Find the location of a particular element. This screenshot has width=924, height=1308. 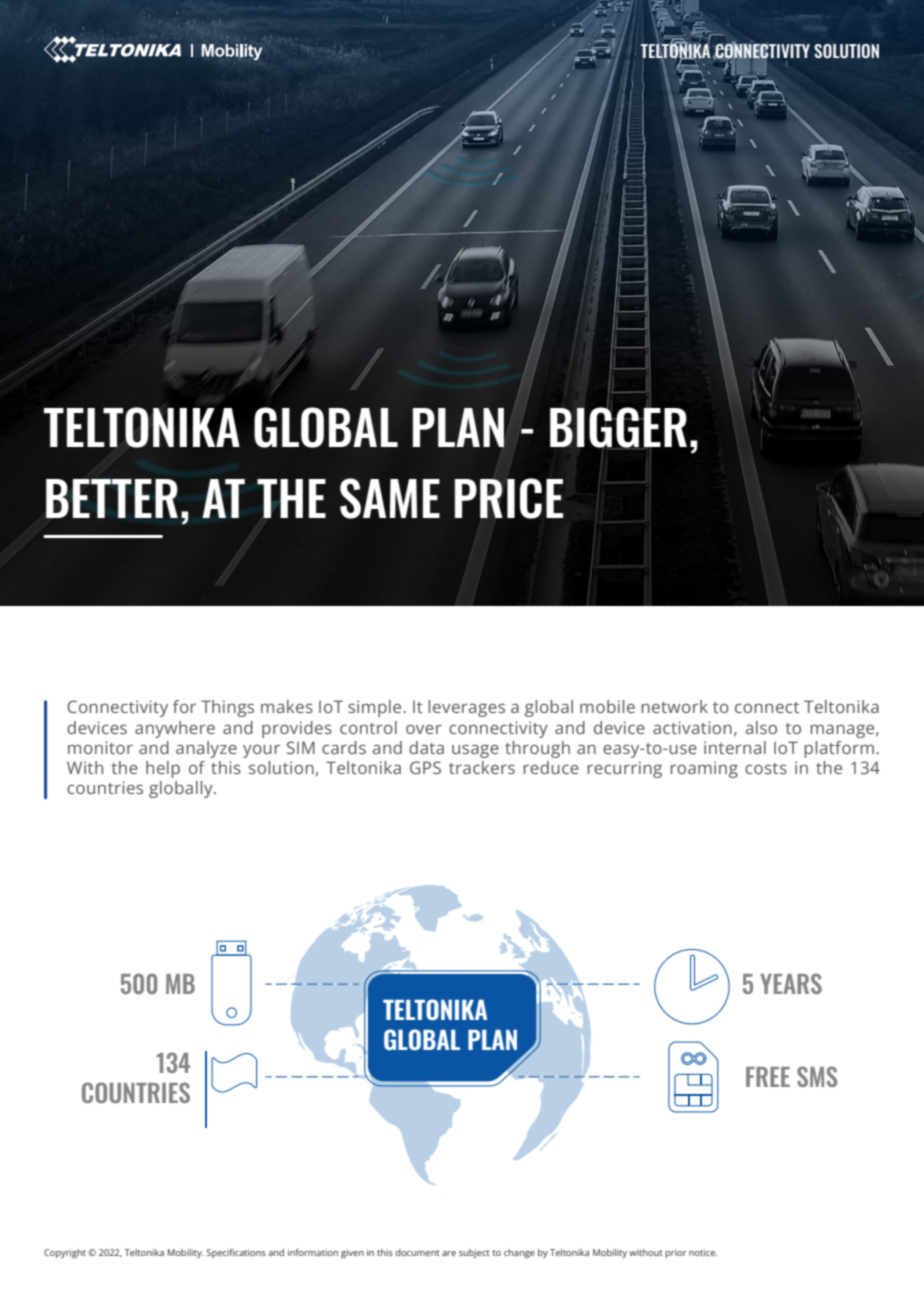

leverages is located at coordinates (466, 708).
